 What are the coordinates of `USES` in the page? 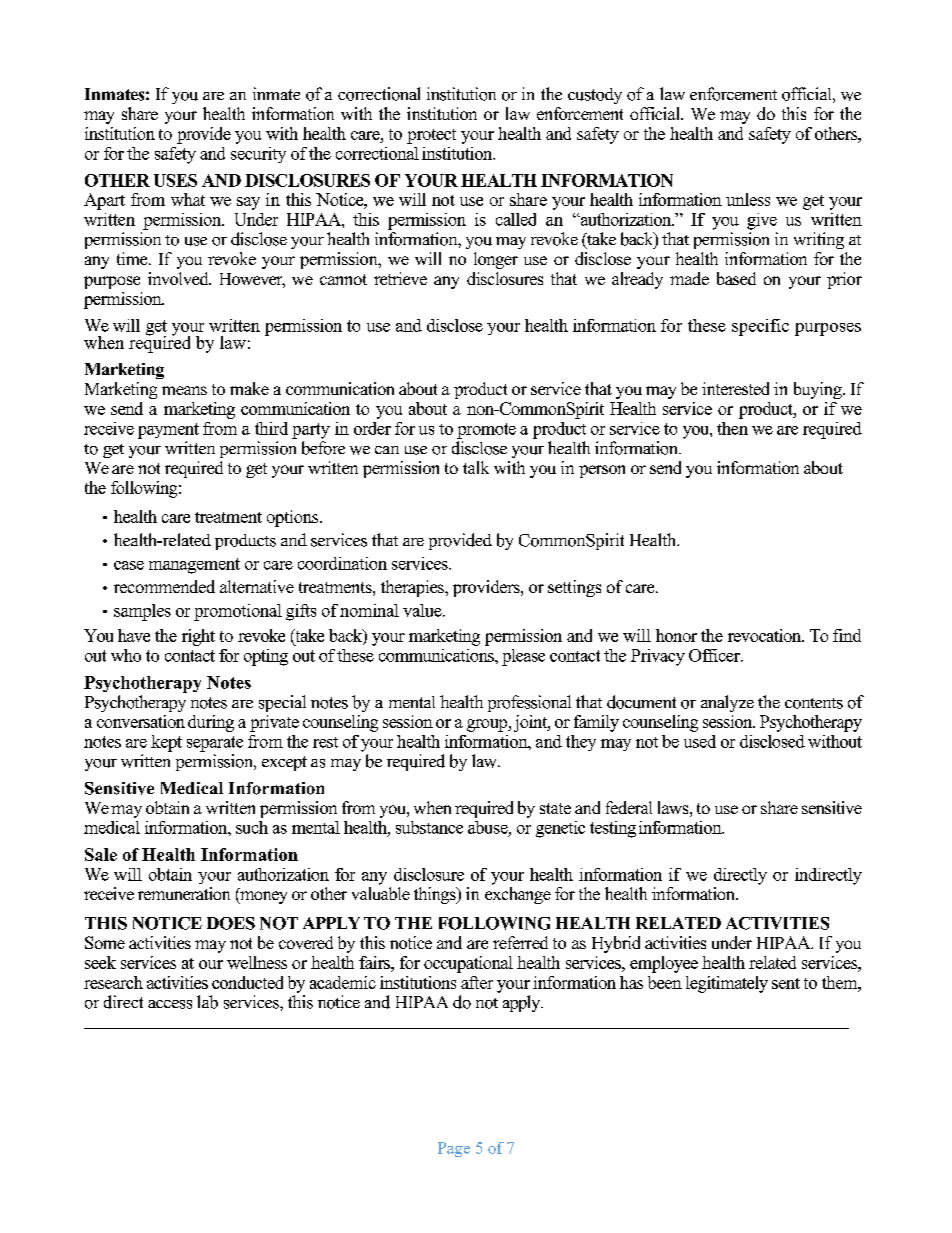 It's located at (175, 180).
